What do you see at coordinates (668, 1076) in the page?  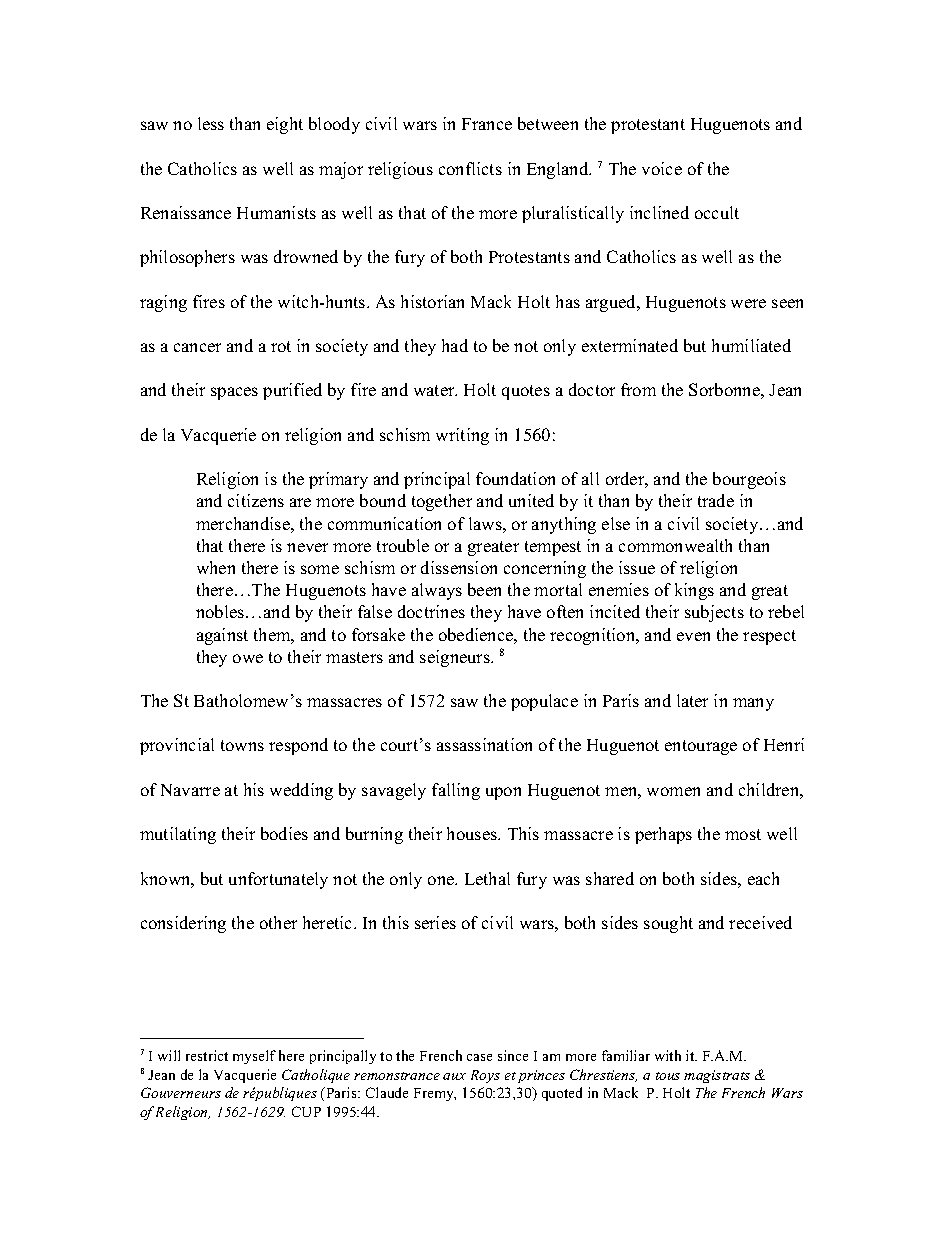 I see `tous` at bounding box center [668, 1076].
